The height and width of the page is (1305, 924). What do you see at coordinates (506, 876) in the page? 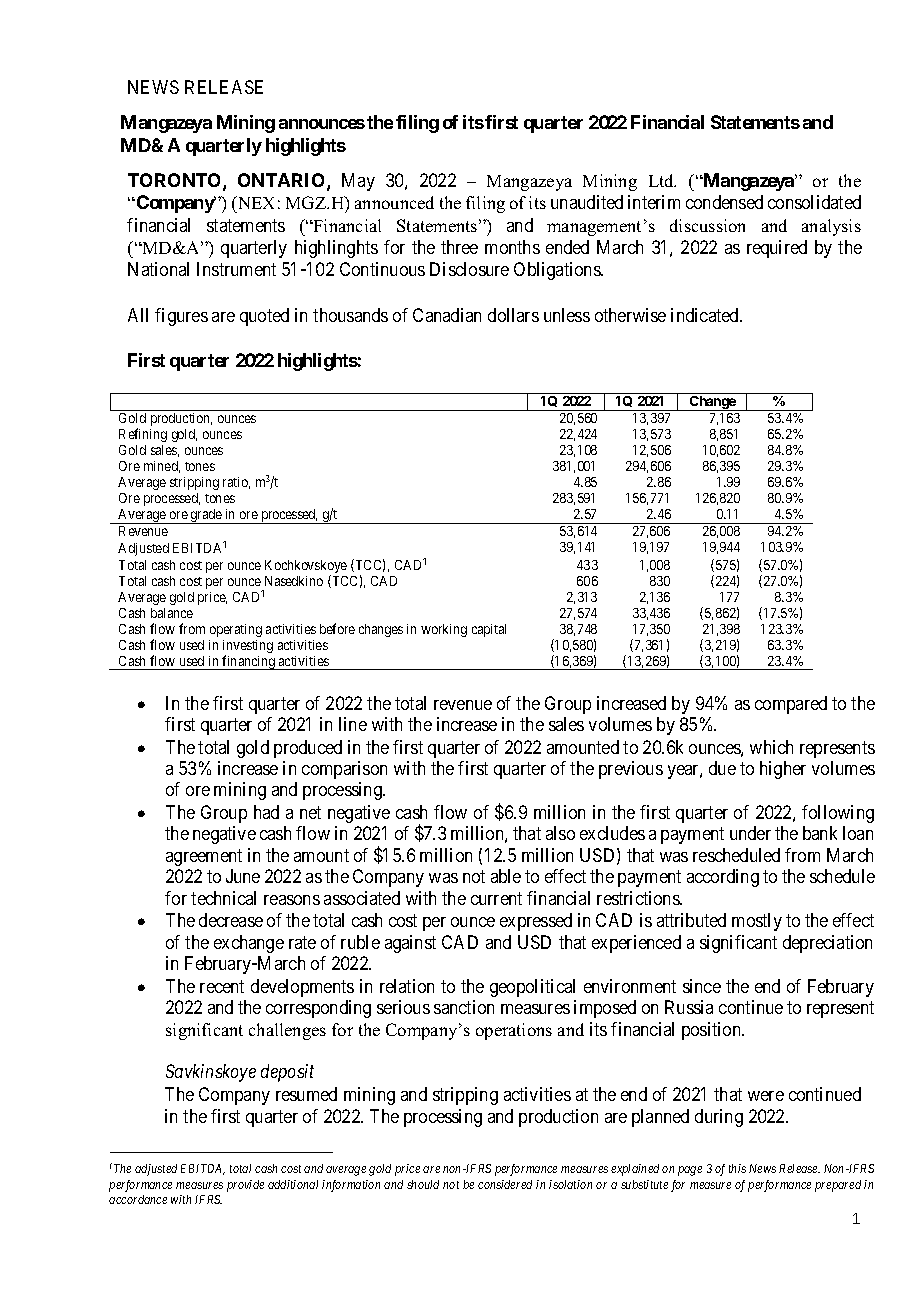
I see `able` at bounding box center [506, 876].
